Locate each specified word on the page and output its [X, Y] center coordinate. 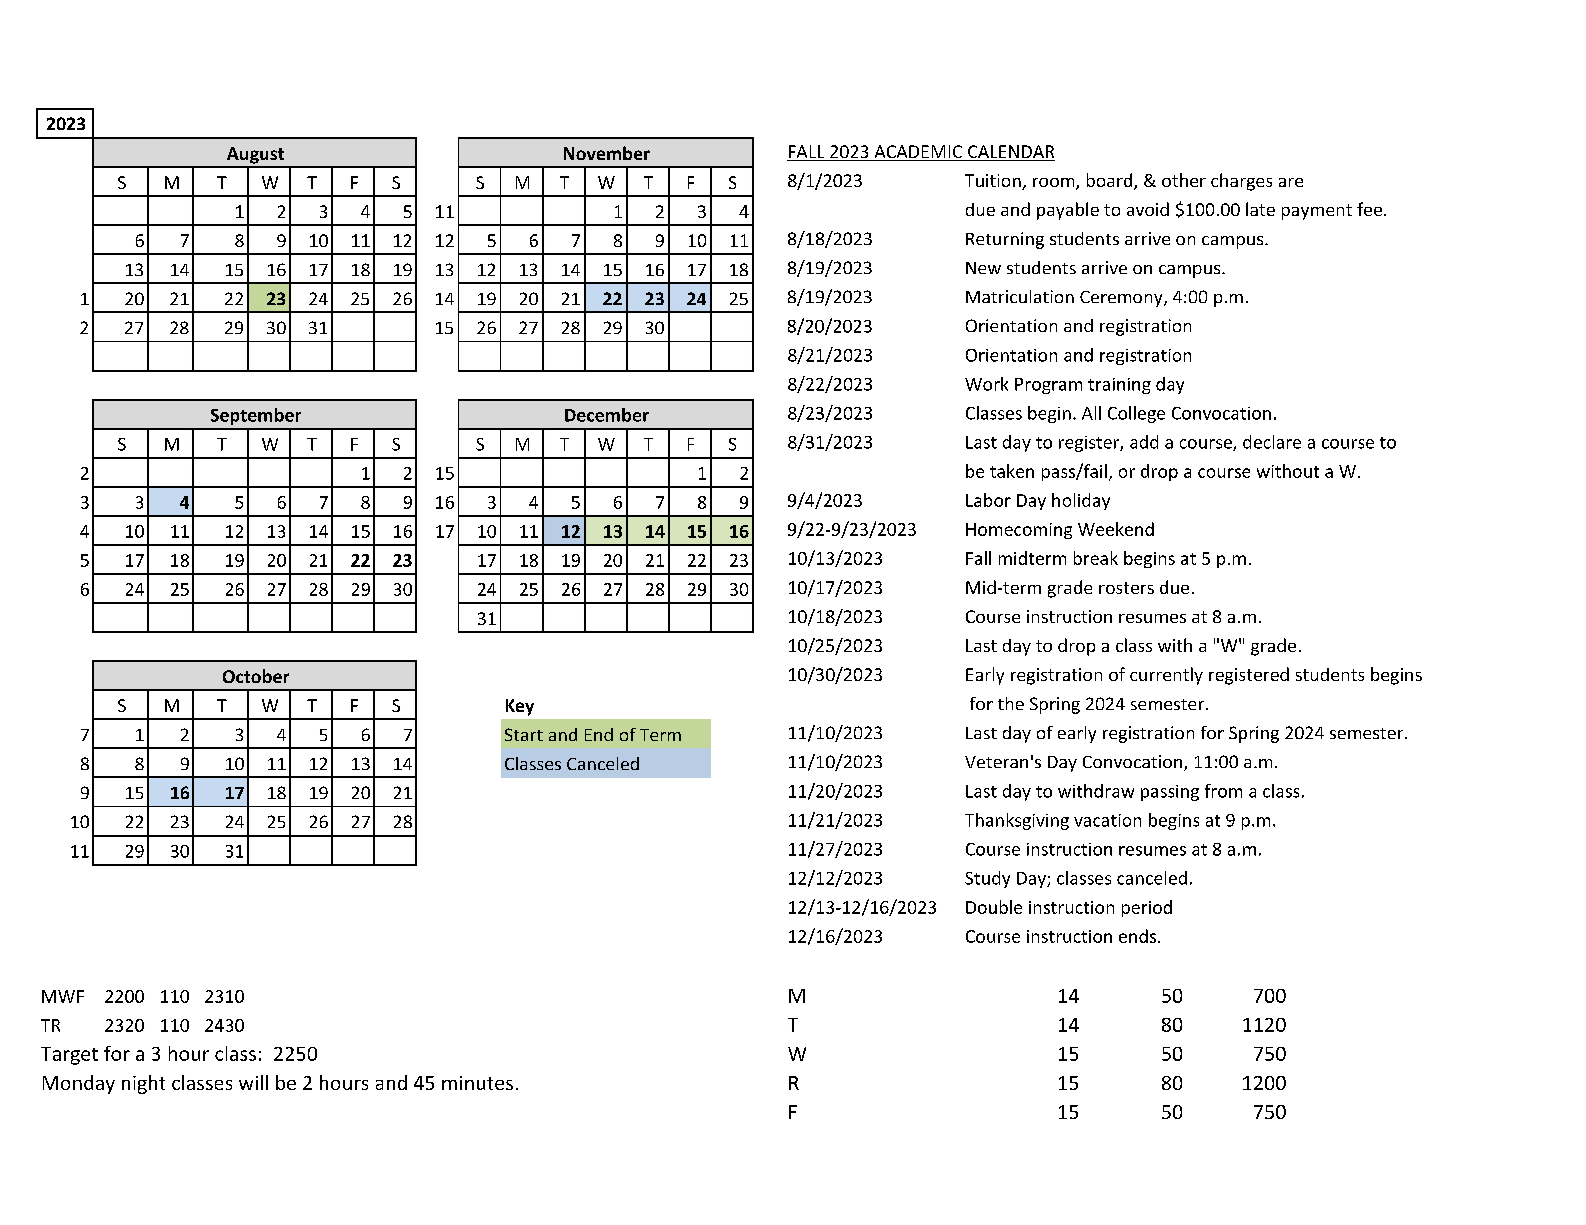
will [253, 1082]
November [607, 153]
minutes [477, 1083]
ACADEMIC [918, 153]
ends [1139, 936]
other [1184, 180]
